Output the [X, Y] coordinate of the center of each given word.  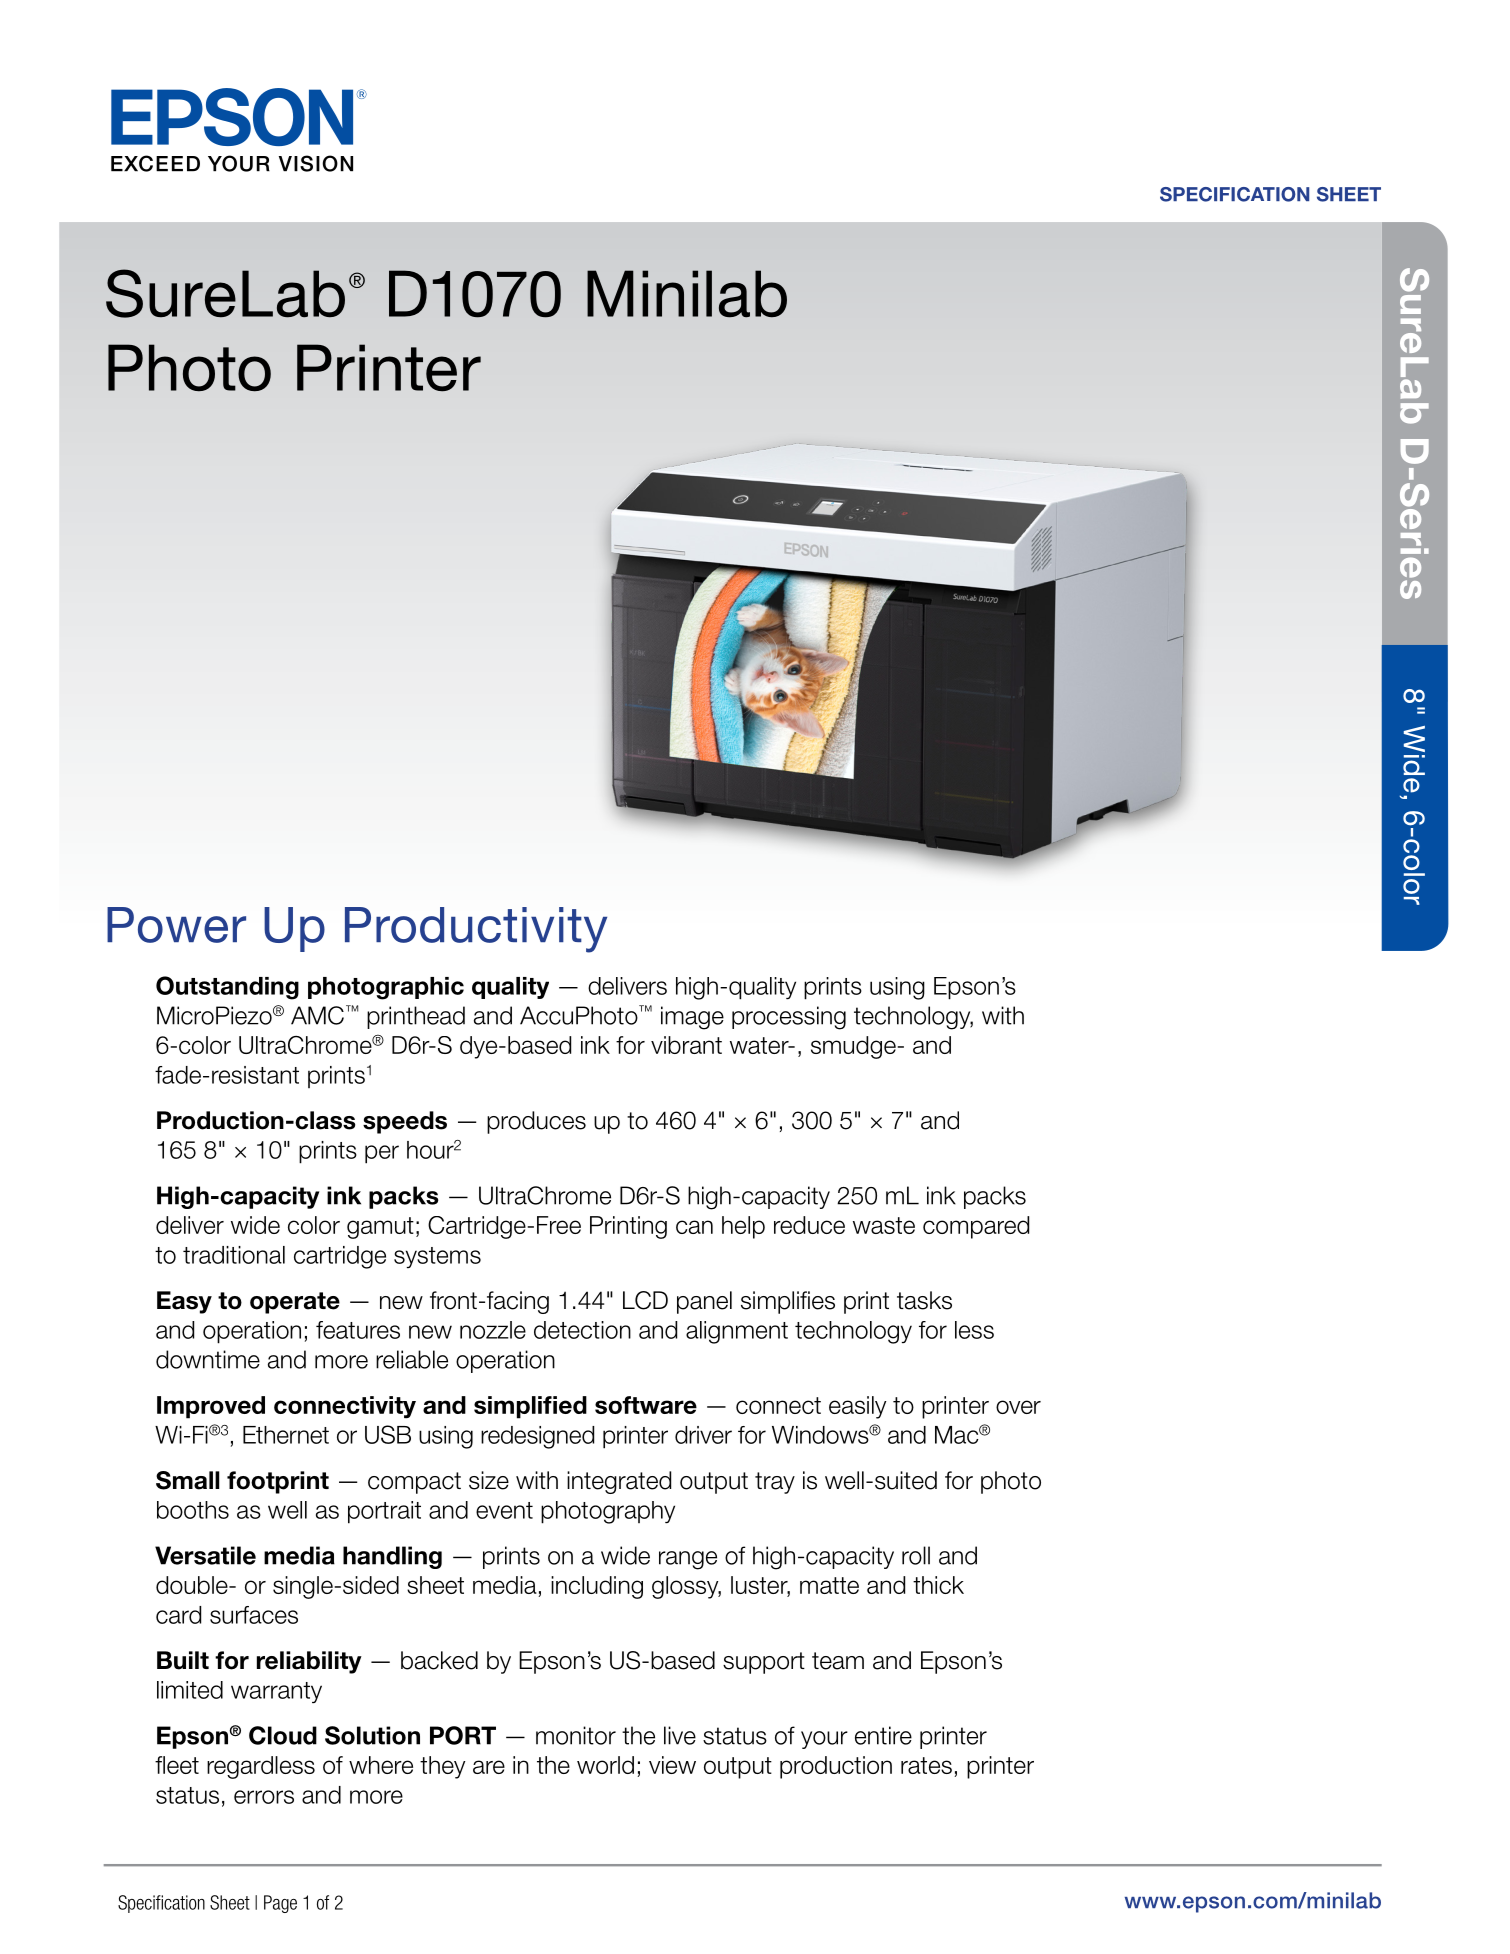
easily [857, 1407]
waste [884, 1225]
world [605, 1765]
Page [280, 1904]
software [646, 1405]
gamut [380, 1228]
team [838, 1661]
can [694, 1227]
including [597, 1587]
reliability [309, 1662]
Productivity [476, 930]
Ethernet [286, 1435]
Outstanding [227, 988]
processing [789, 1018]
